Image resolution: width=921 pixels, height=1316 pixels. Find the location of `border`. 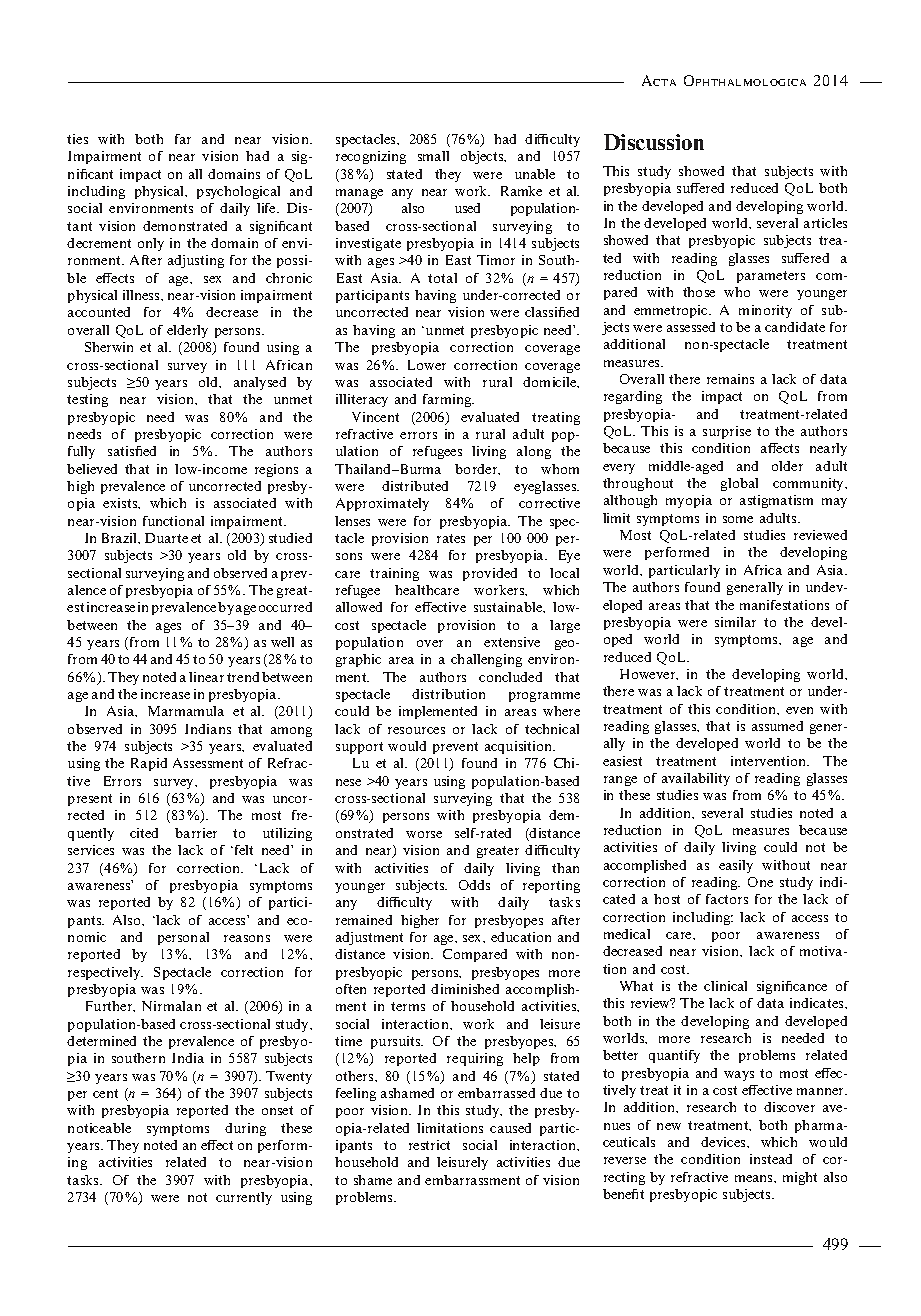

border is located at coordinates (477, 469).
